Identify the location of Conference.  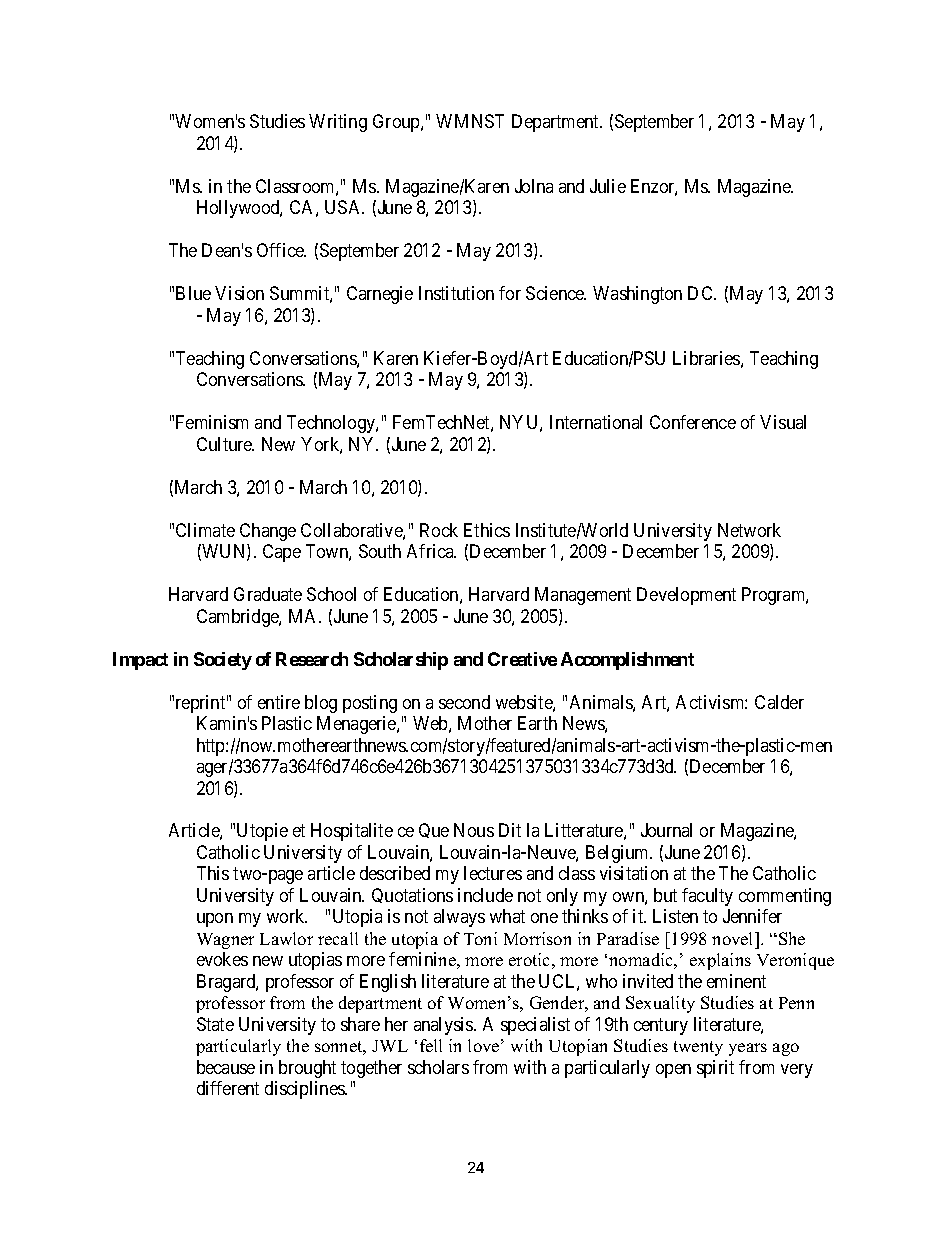
(693, 422).
